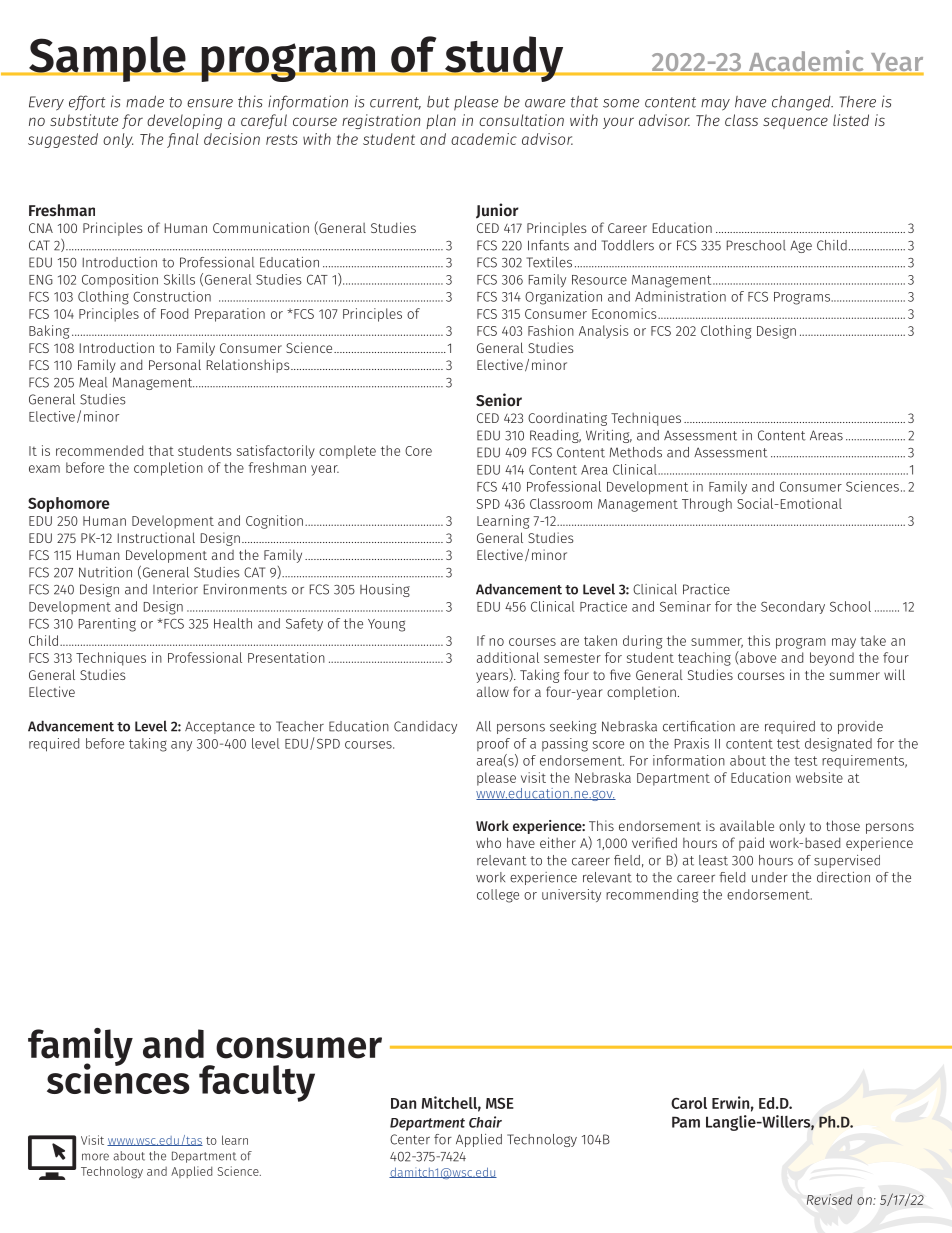 The height and width of the screenshot is (1233, 952). I want to click on above, so click(757, 658).
